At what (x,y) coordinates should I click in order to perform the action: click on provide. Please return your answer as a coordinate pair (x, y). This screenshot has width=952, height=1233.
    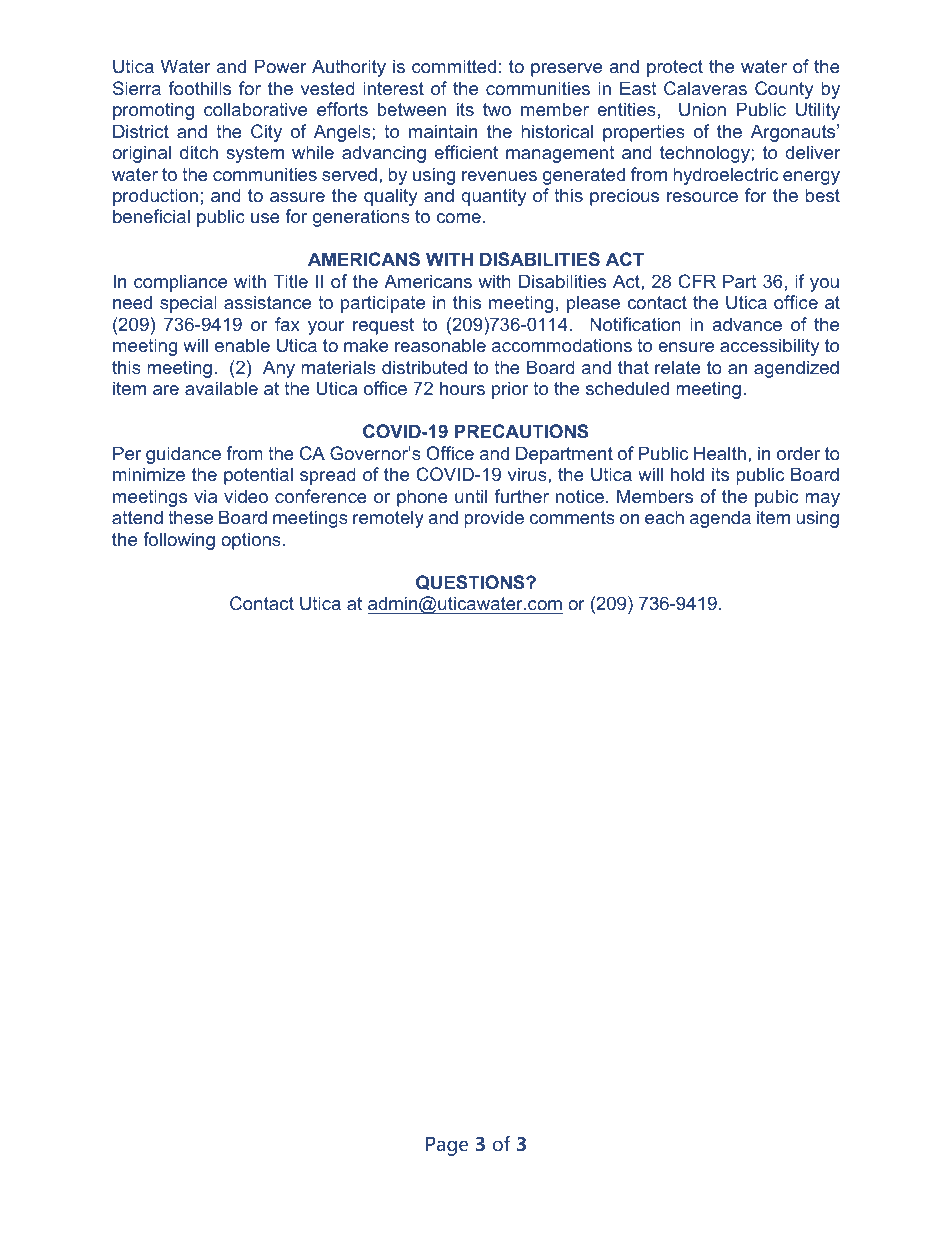
    Looking at the image, I should click on (494, 519).
